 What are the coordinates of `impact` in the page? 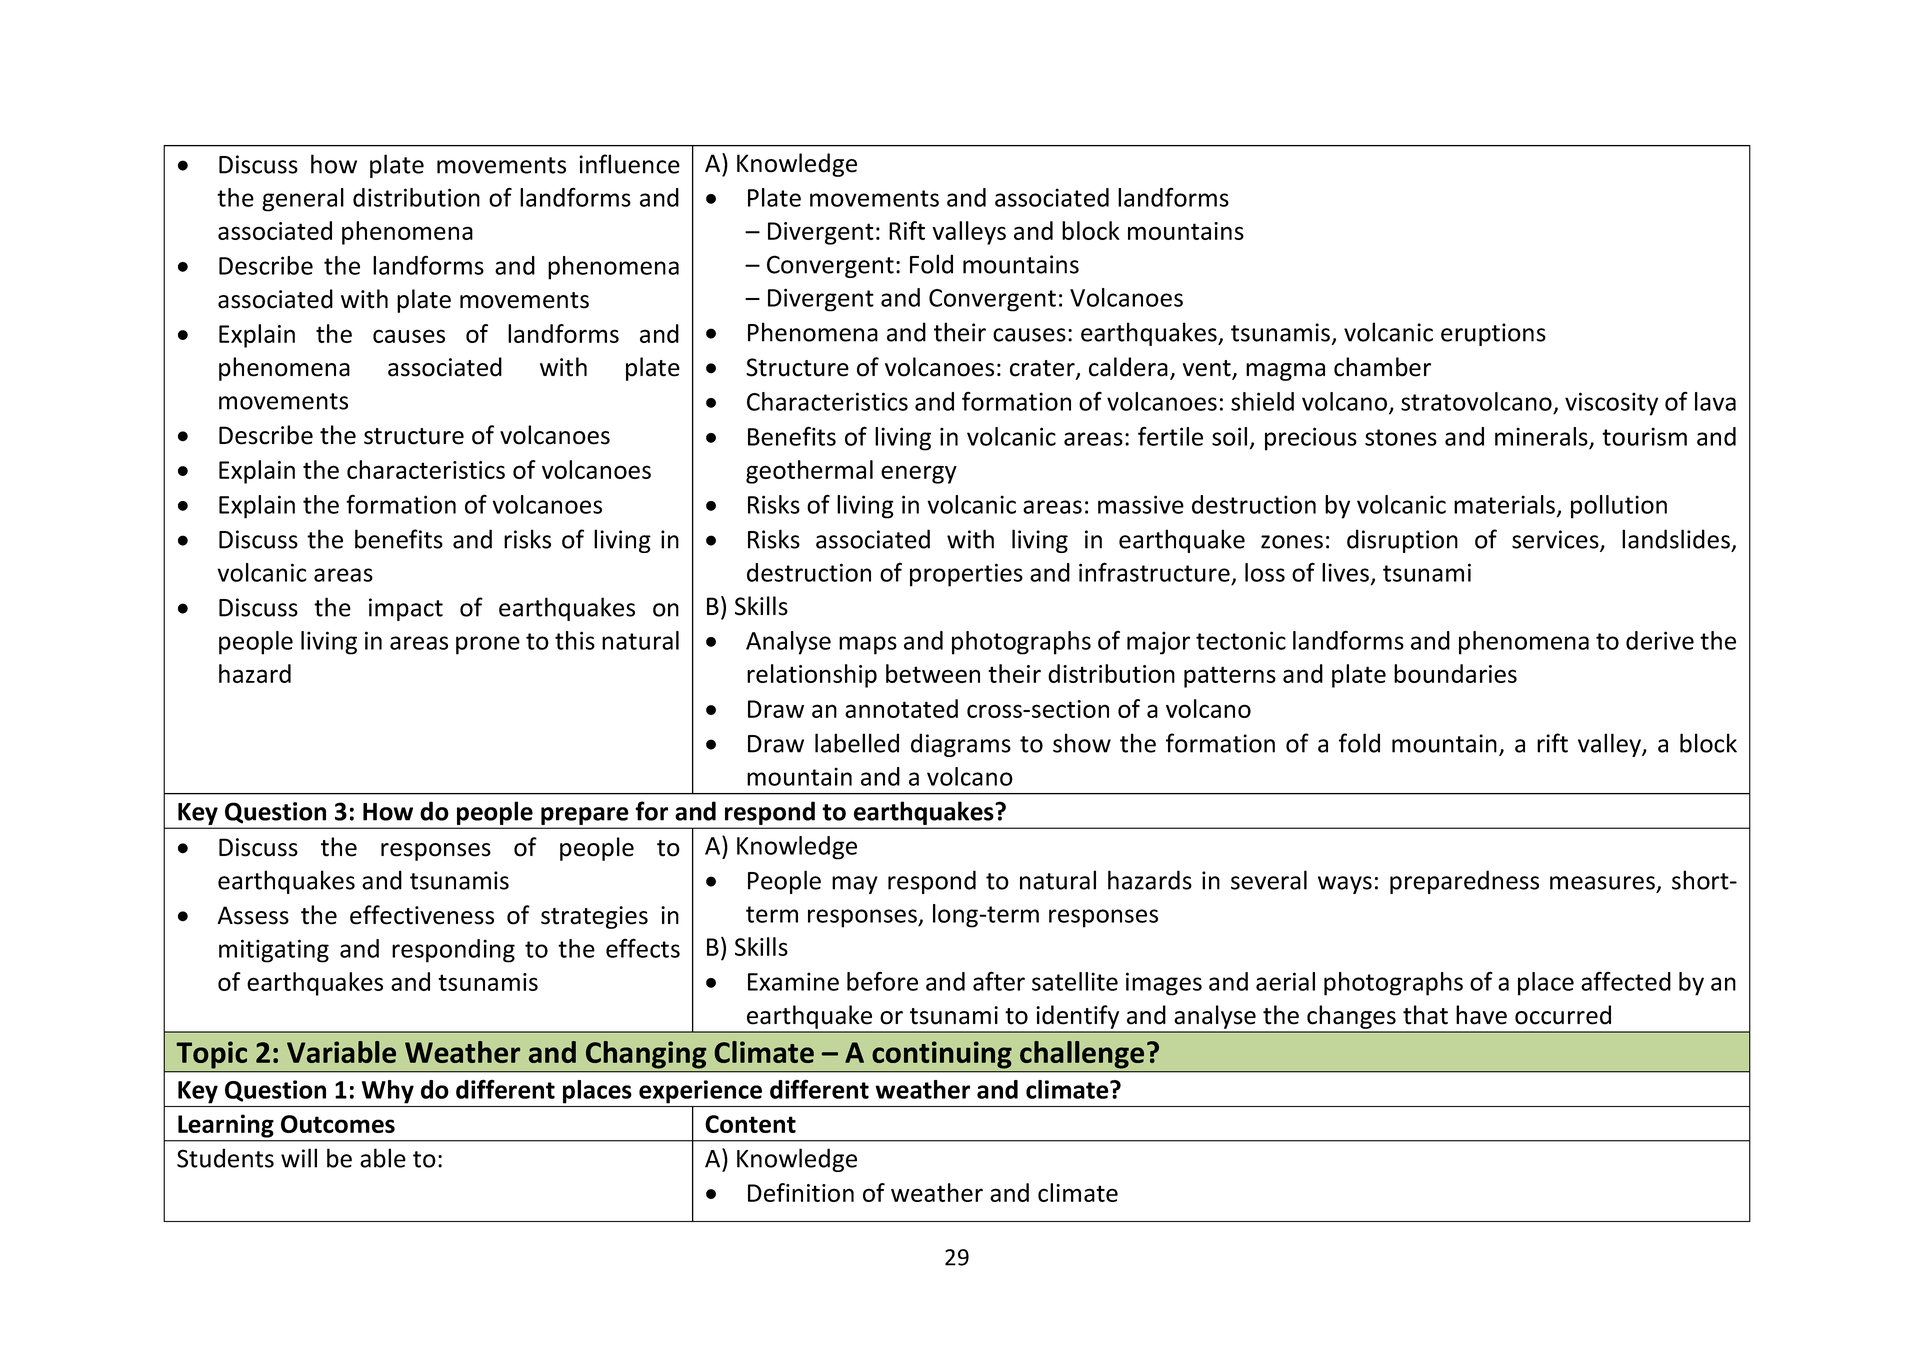 It's located at (406, 609).
